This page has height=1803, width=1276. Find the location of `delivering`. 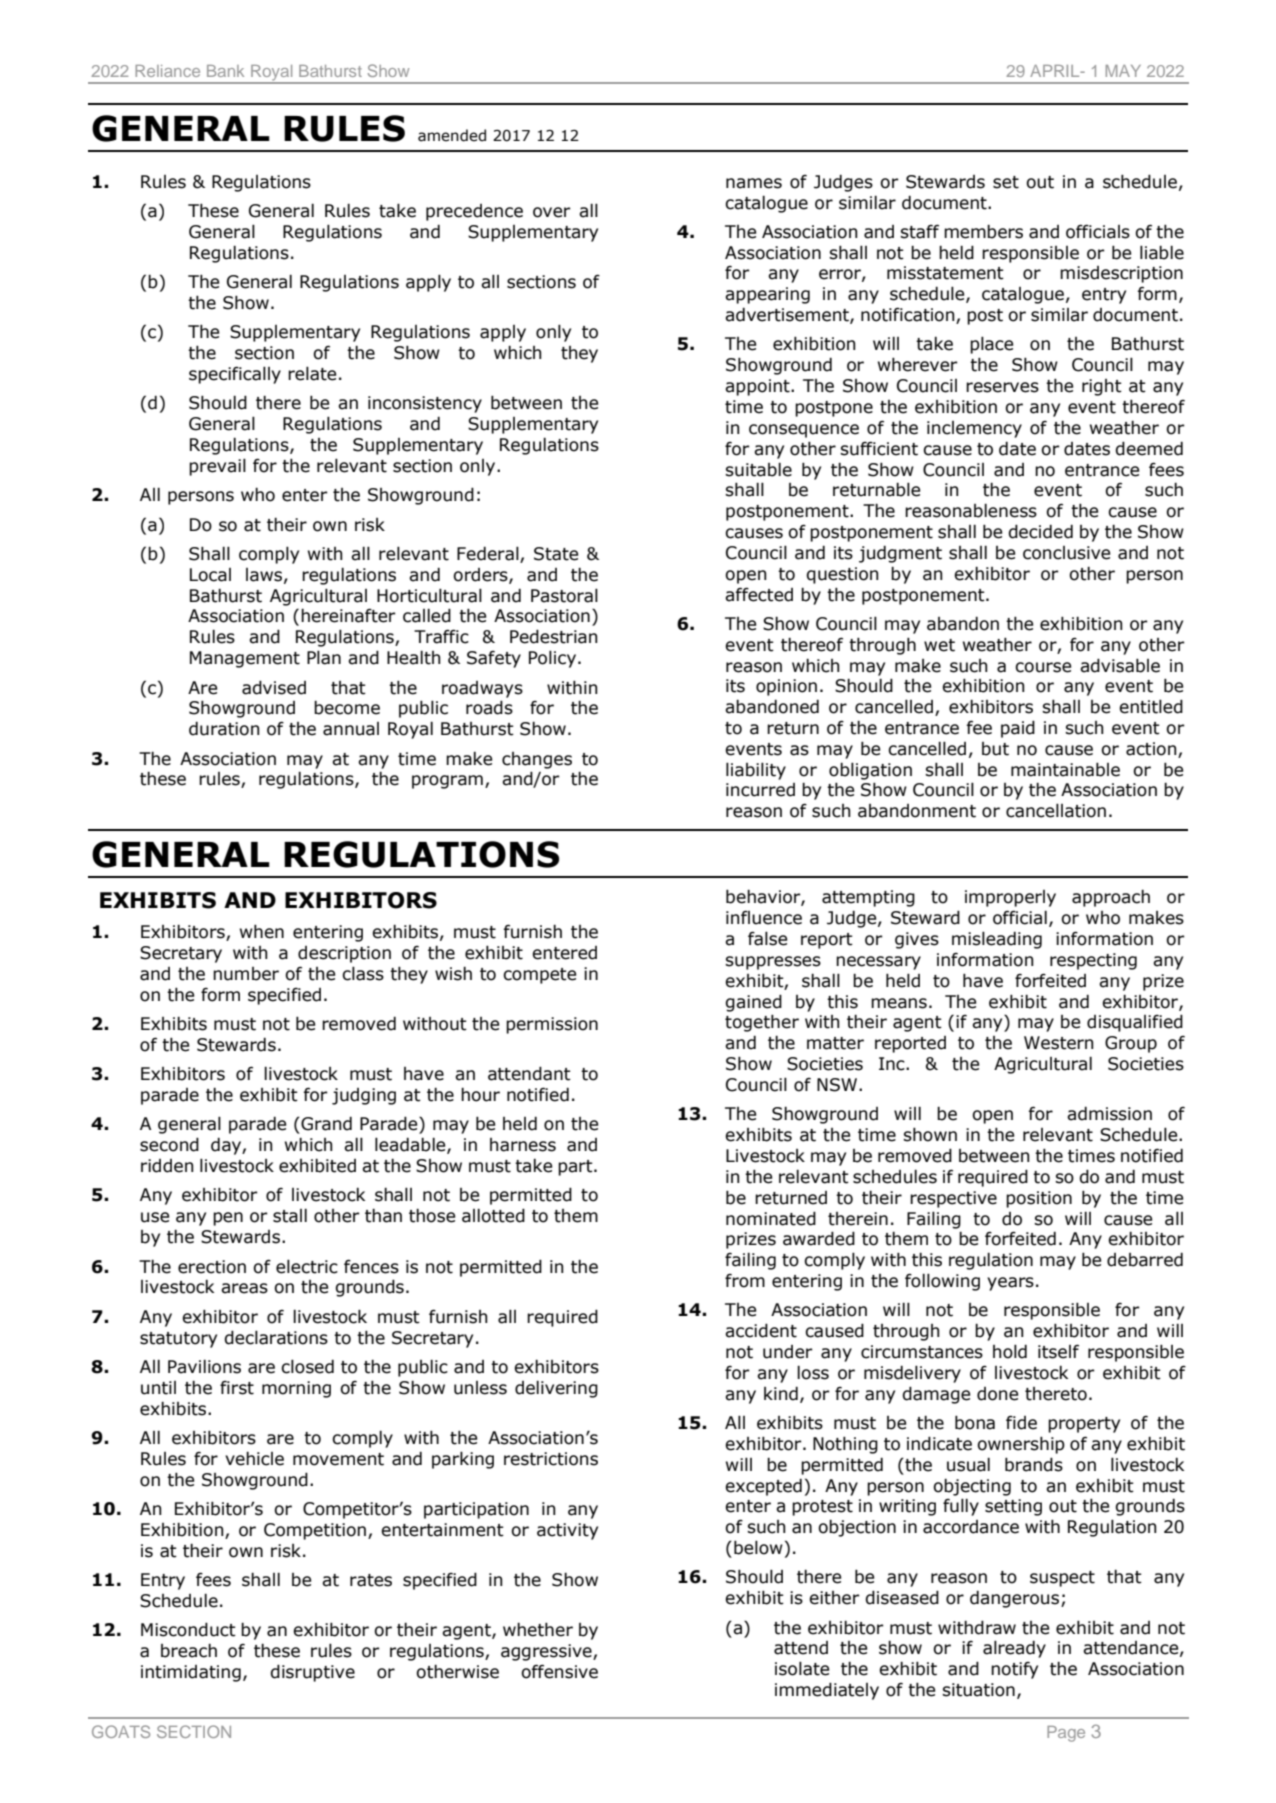

delivering is located at coordinates (556, 1389).
